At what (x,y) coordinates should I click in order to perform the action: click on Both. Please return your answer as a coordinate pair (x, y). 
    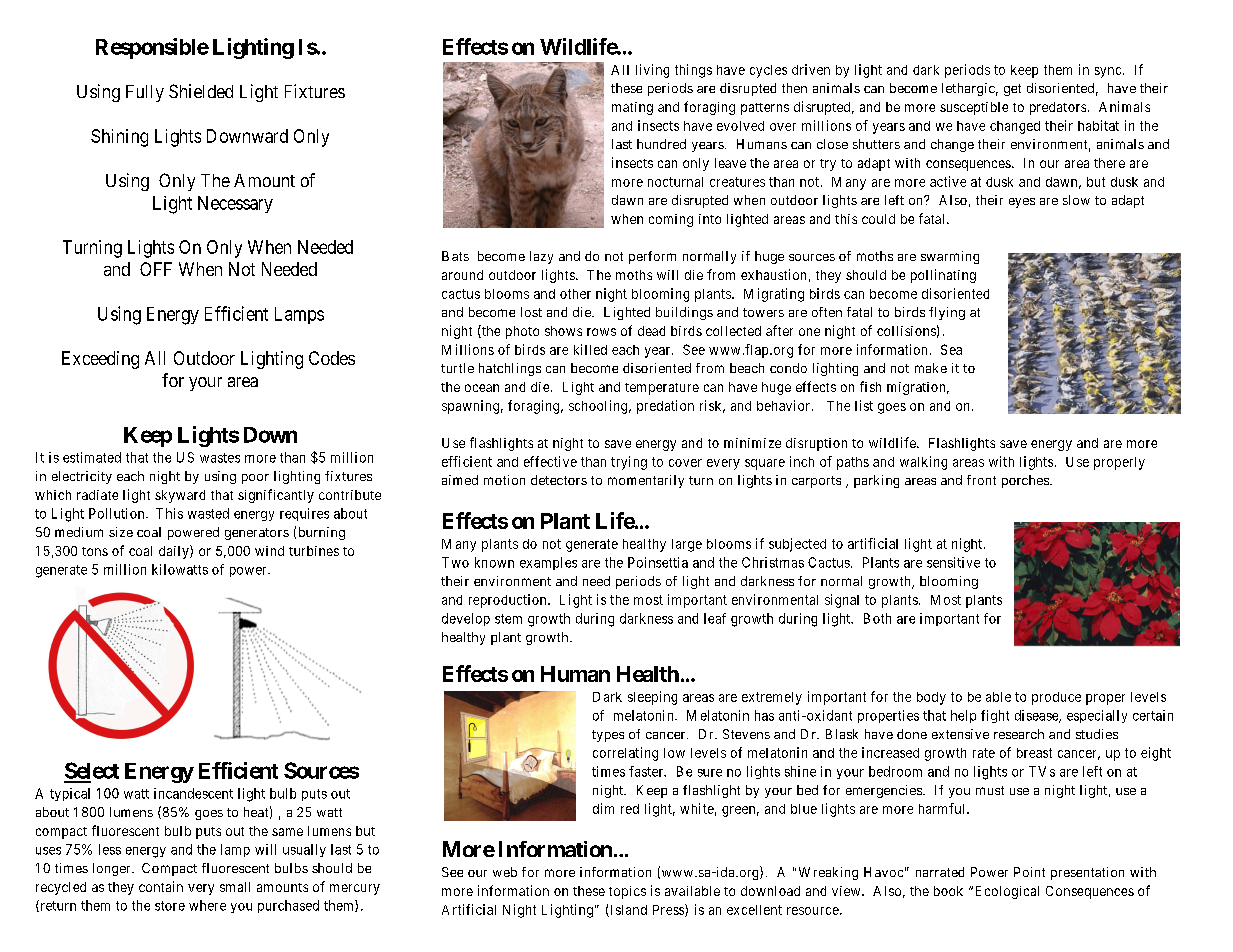
    Looking at the image, I should click on (877, 618).
